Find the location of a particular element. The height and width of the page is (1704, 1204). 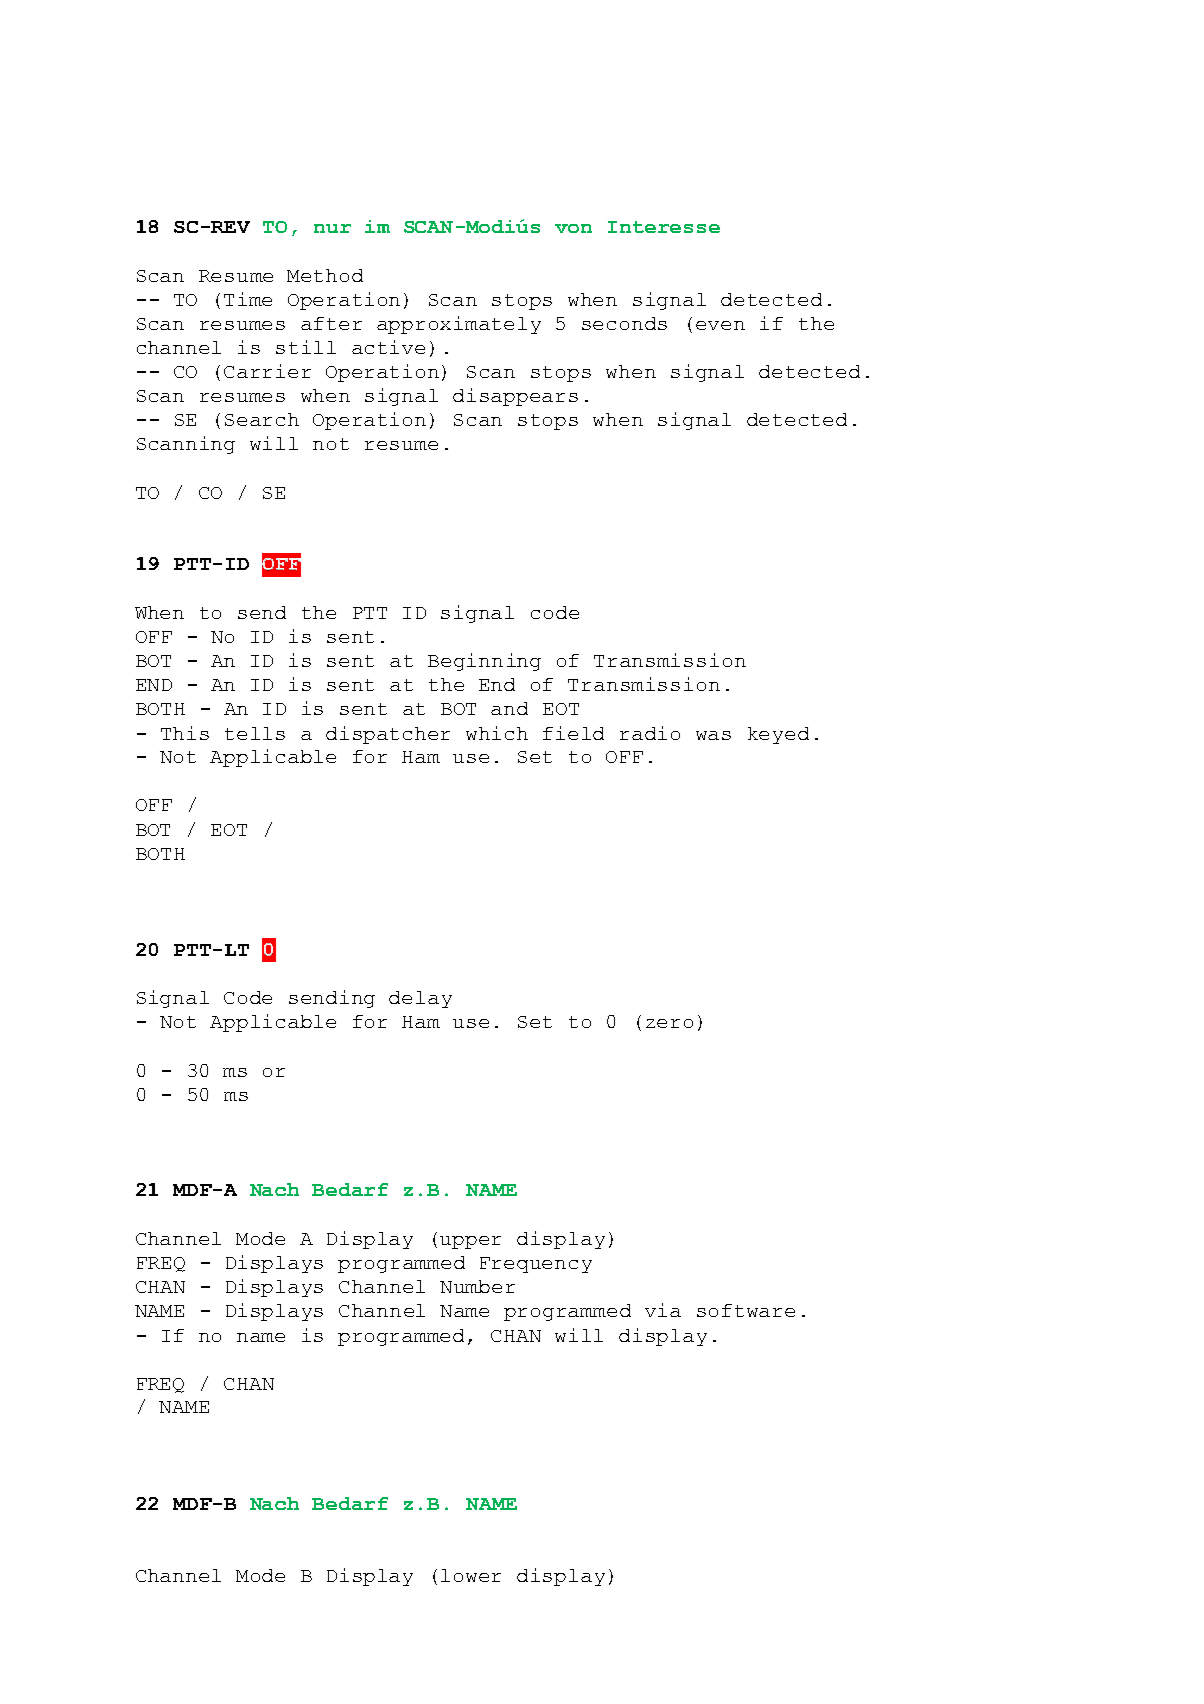

software is located at coordinates (746, 1310).
